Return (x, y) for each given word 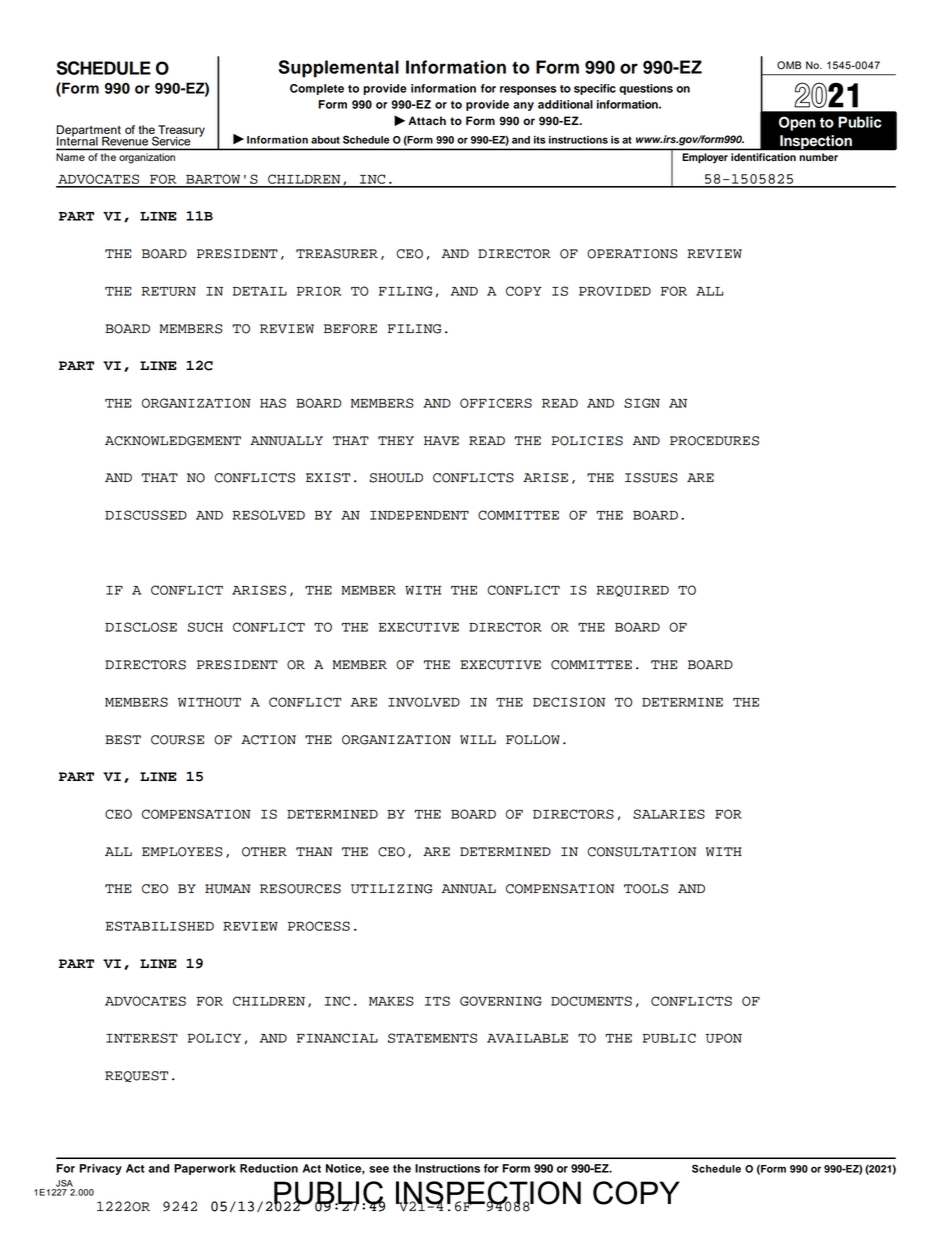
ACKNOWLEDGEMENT (173, 441)
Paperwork (205, 1169)
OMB (789, 65)
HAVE (441, 441)
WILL (478, 739)
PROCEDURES (714, 441)
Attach (427, 120)
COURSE (177, 740)
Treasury (180, 132)
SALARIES (669, 814)
